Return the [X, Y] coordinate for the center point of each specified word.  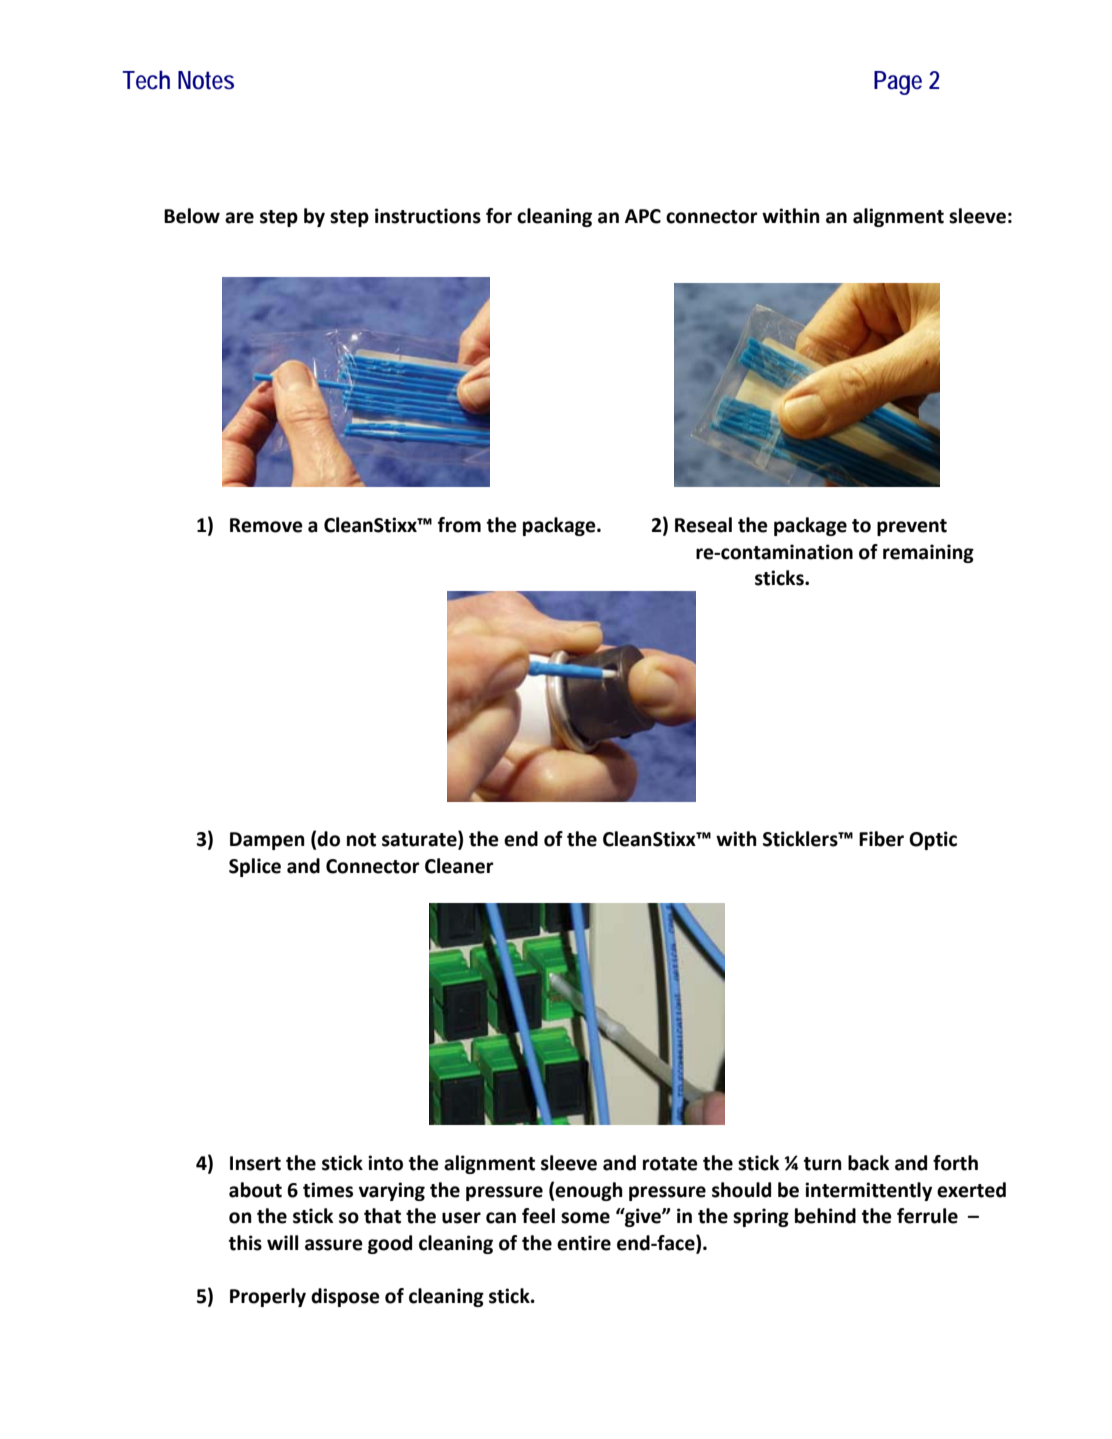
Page [898, 83]
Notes [206, 80]
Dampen [267, 841]
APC [643, 216]
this [245, 1243]
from [459, 525]
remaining [928, 553]
